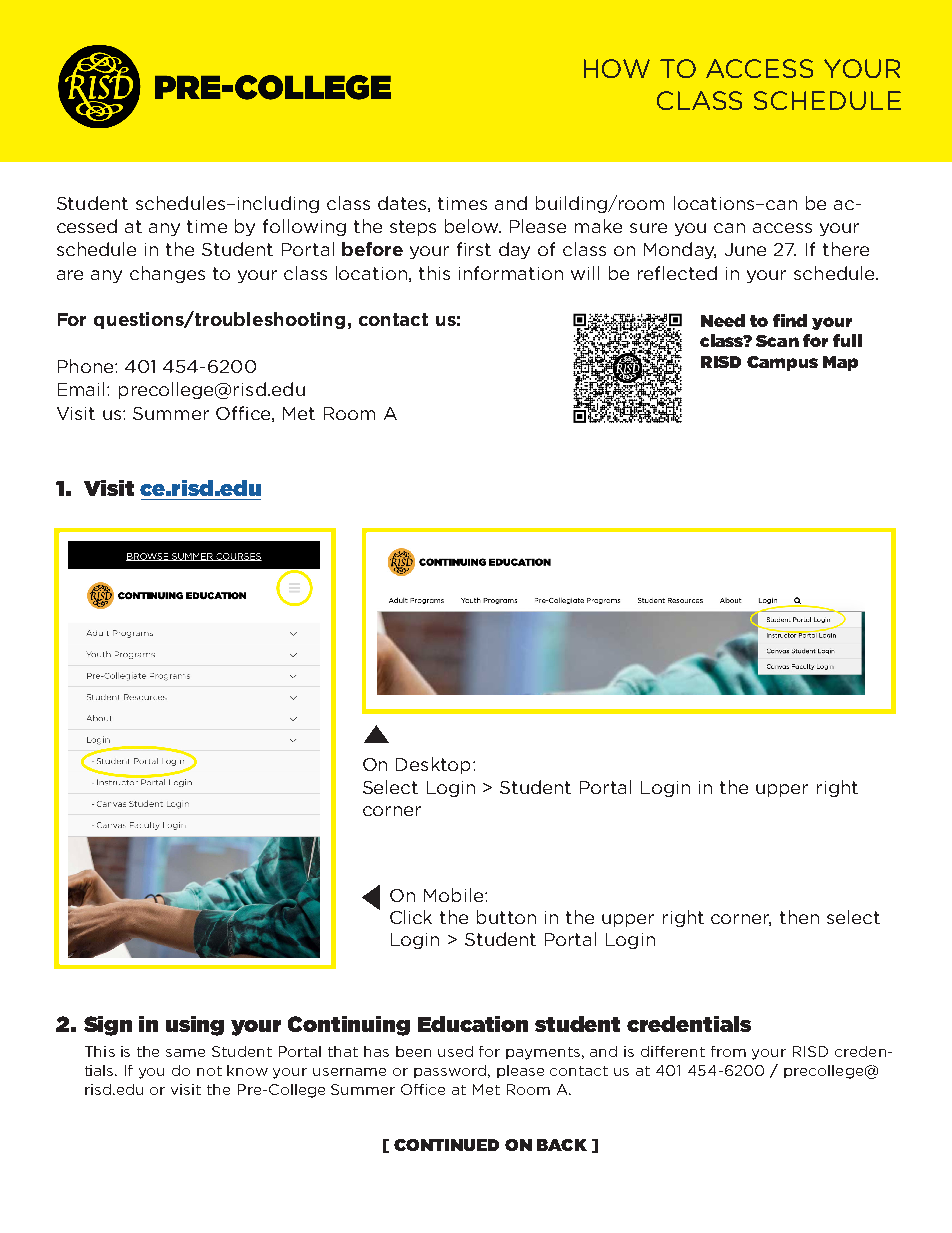 The height and width of the screenshot is (1233, 952). What do you see at coordinates (585, 273) in the screenshot?
I see `will` at bounding box center [585, 273].
